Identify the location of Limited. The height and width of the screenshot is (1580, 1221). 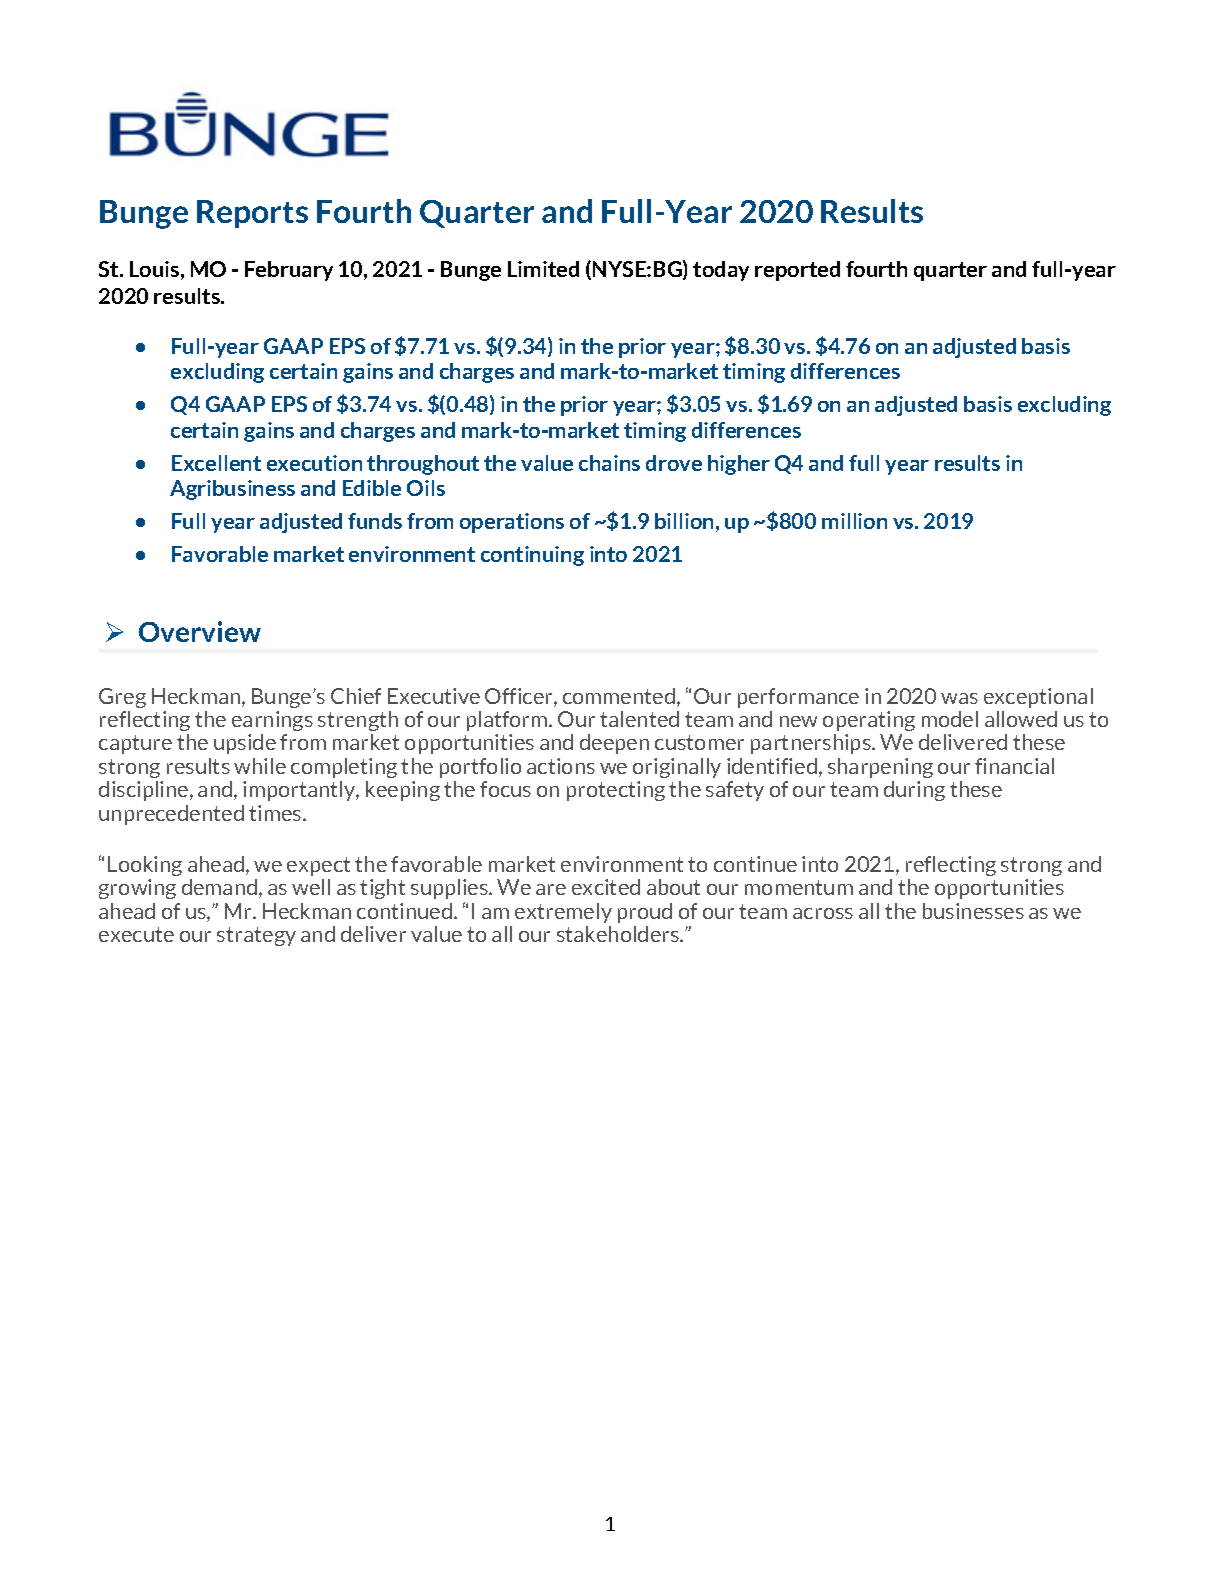
(543, 269).
